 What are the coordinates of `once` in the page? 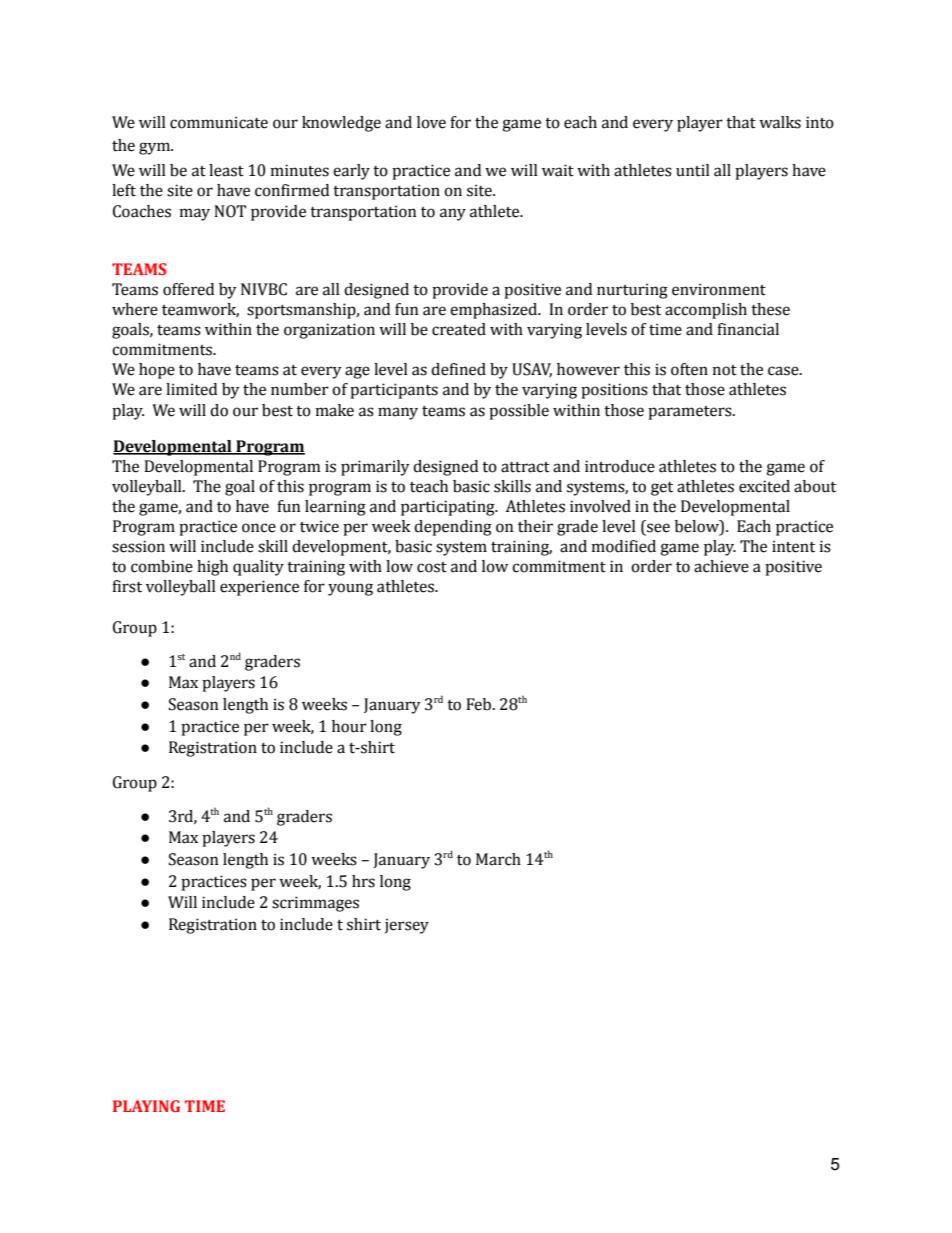 It's located at (259, 528).
